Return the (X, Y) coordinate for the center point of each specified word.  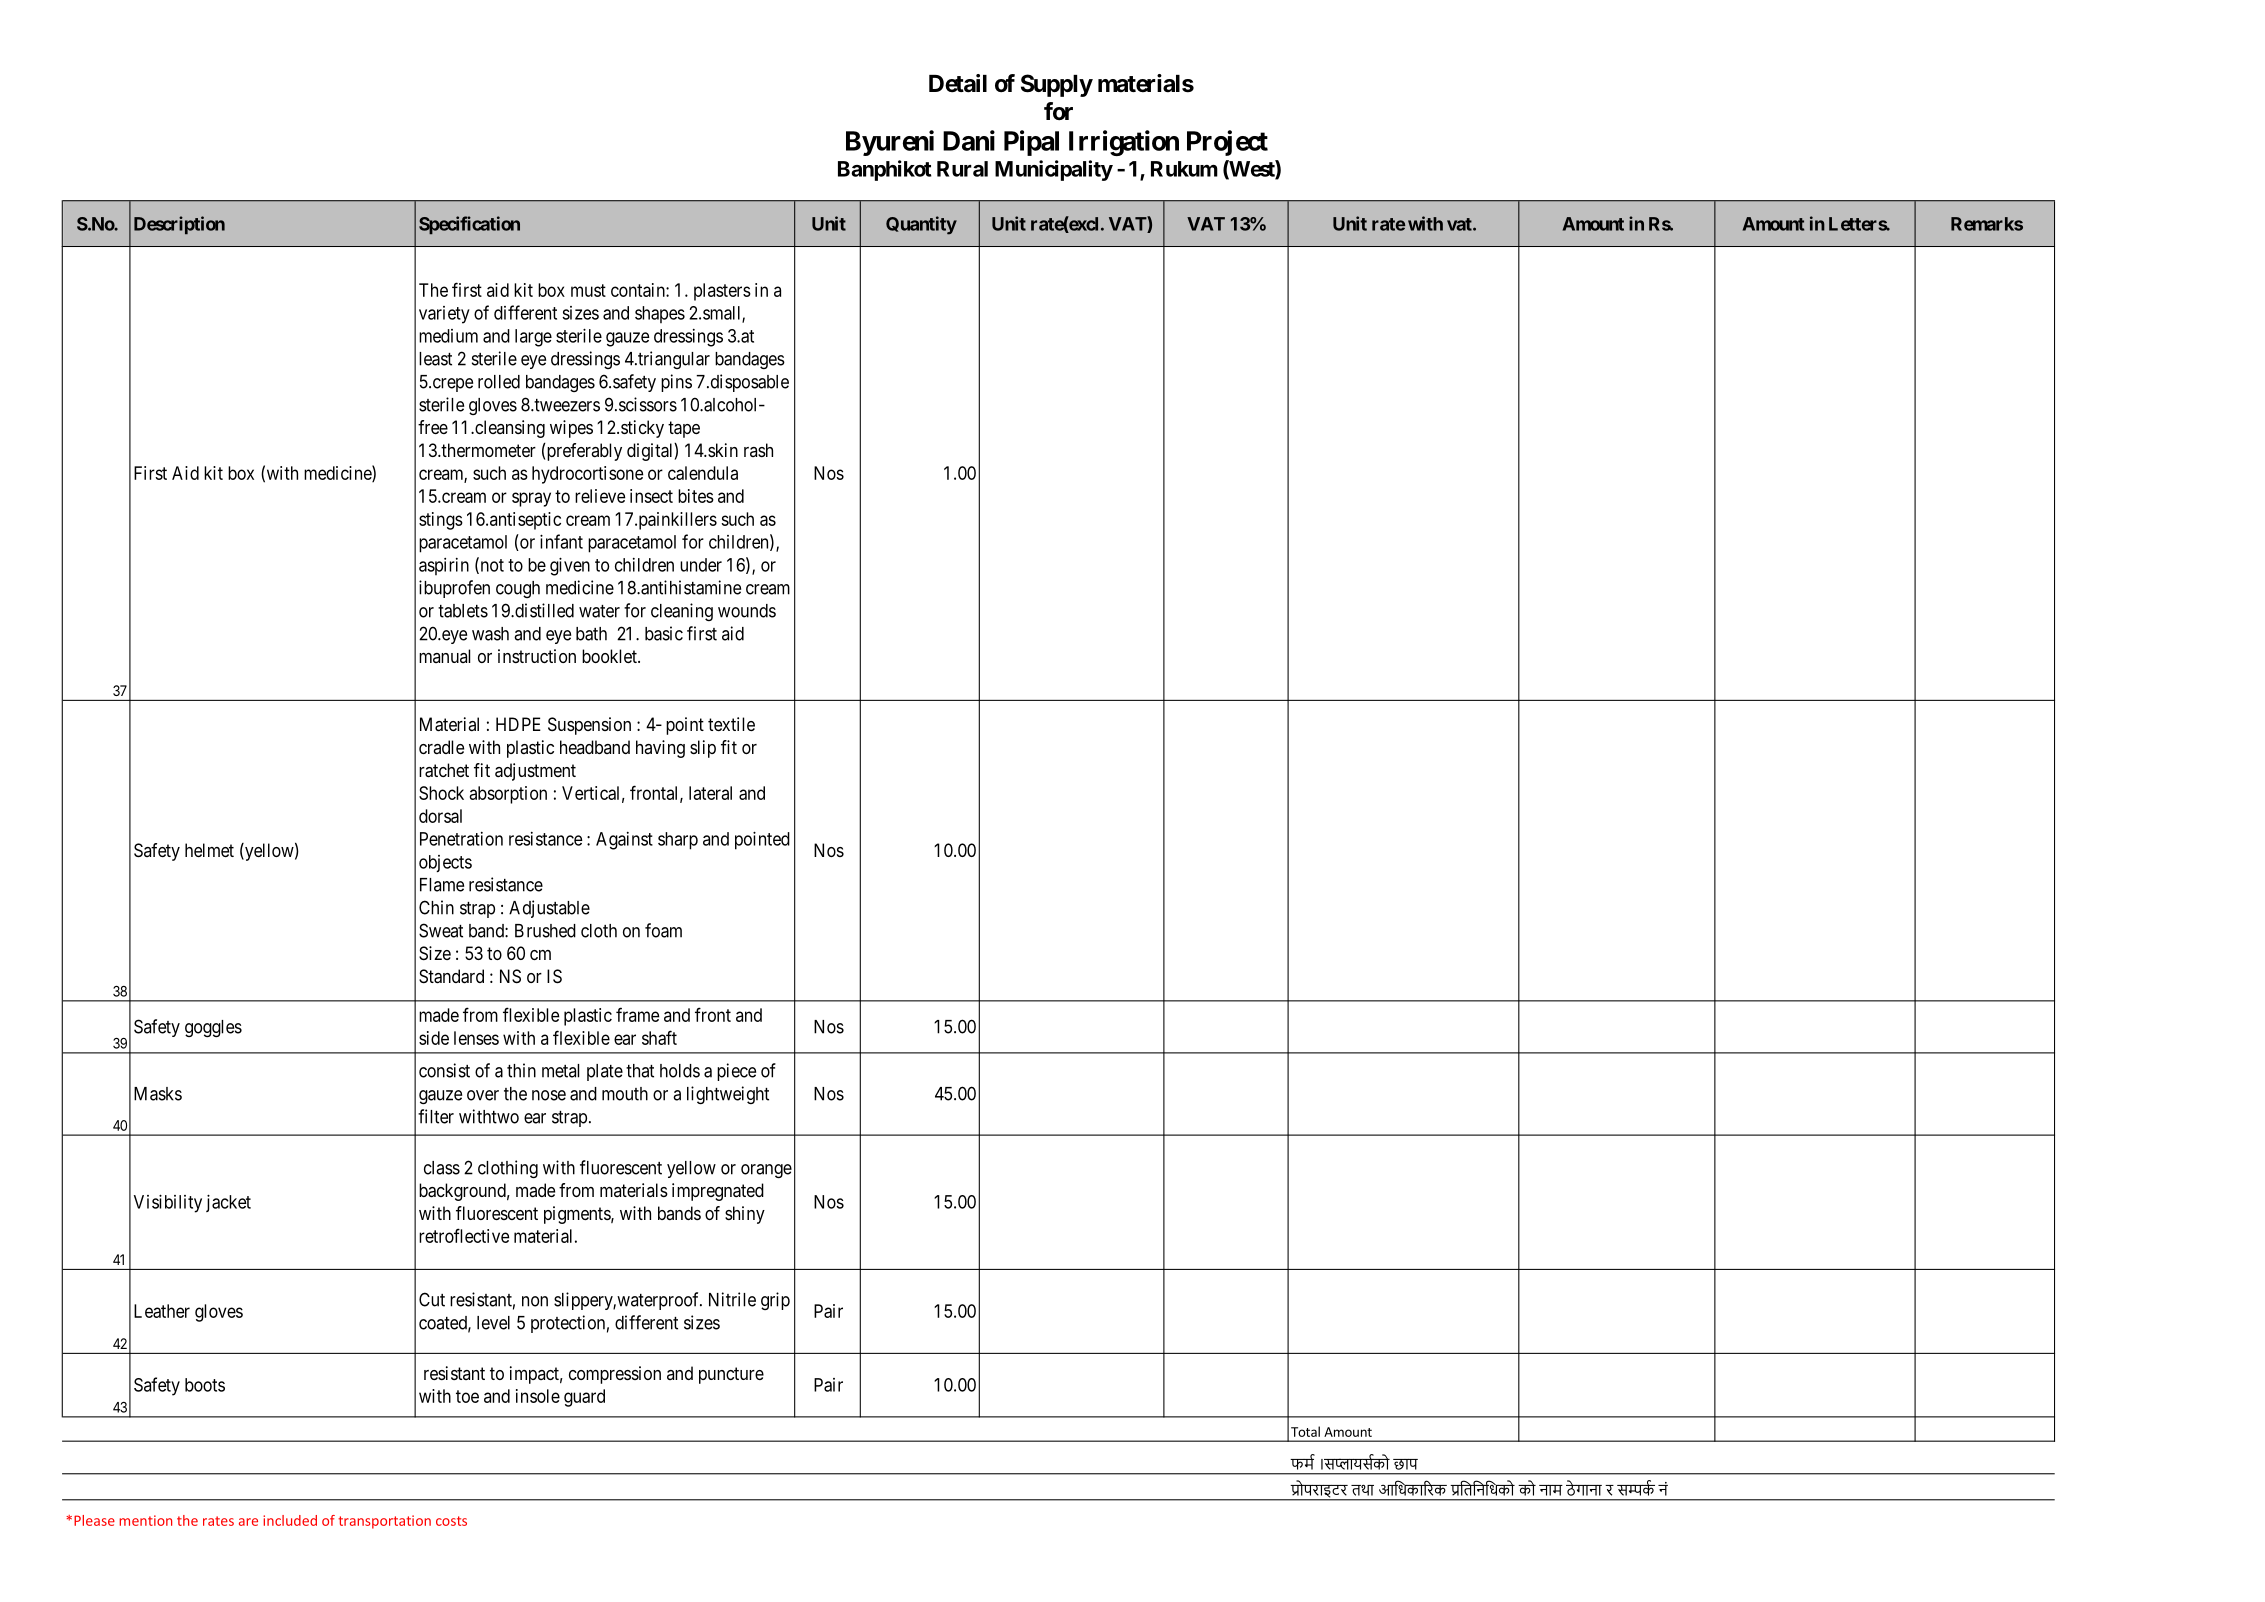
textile (731, 724)
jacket (228, 1203)
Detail (958, 83)
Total (1305, 1431)
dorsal (440, 816)
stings (441, 521)
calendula (703, 473)
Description (179, 225)
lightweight (728, 1095)
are (248, 1522)
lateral (710, 793)
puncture (731, 1375)
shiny (745, 1215)
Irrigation (1124, 143)
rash (758, 450)
